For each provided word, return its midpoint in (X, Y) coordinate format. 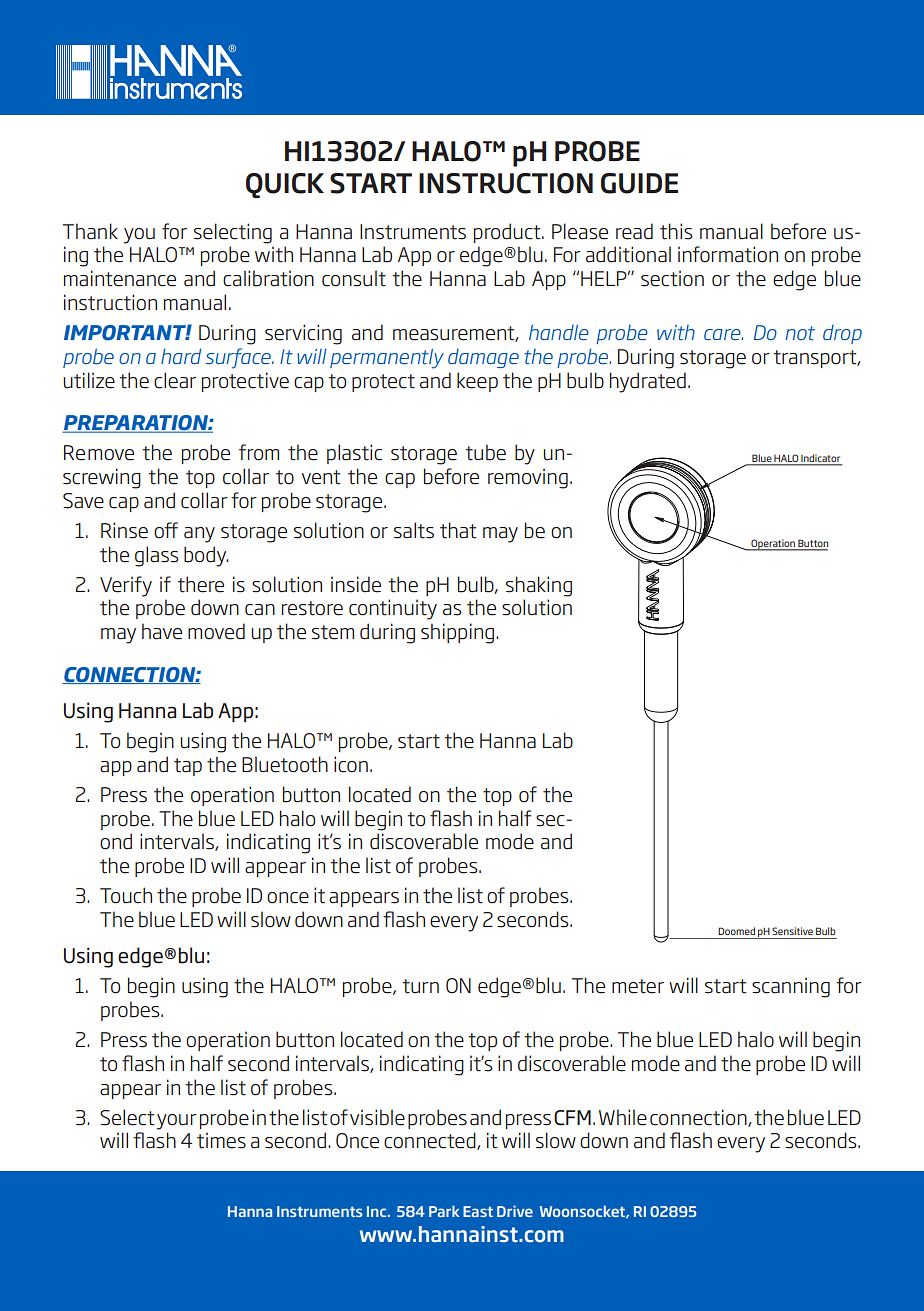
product (508, 233)
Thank (90, 231)
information (728, 254)
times (221, 1140)
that (458, 530)
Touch (126, 895)
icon (351, 764)
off (166, 530)
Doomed (736, 931)
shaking (539, 586)
